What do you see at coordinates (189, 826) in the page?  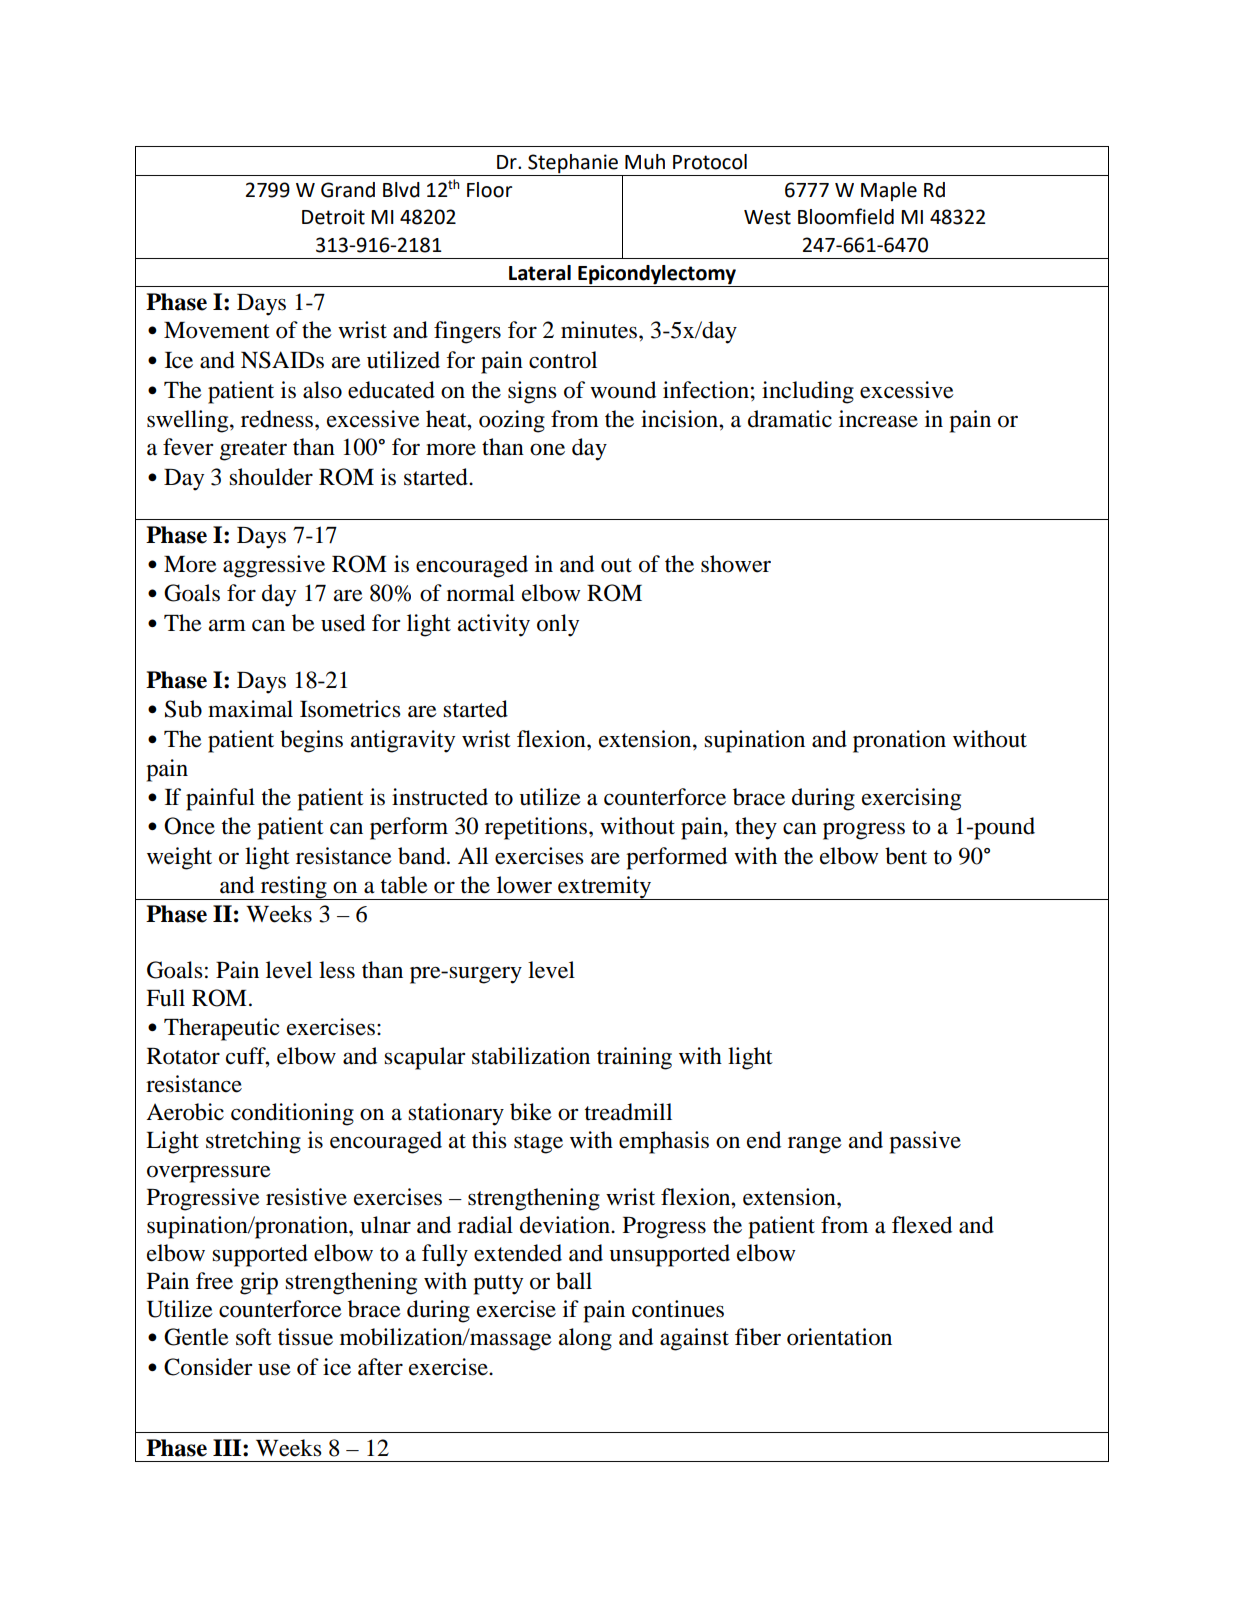 I see `Once` at bounding box center [189, 826].
